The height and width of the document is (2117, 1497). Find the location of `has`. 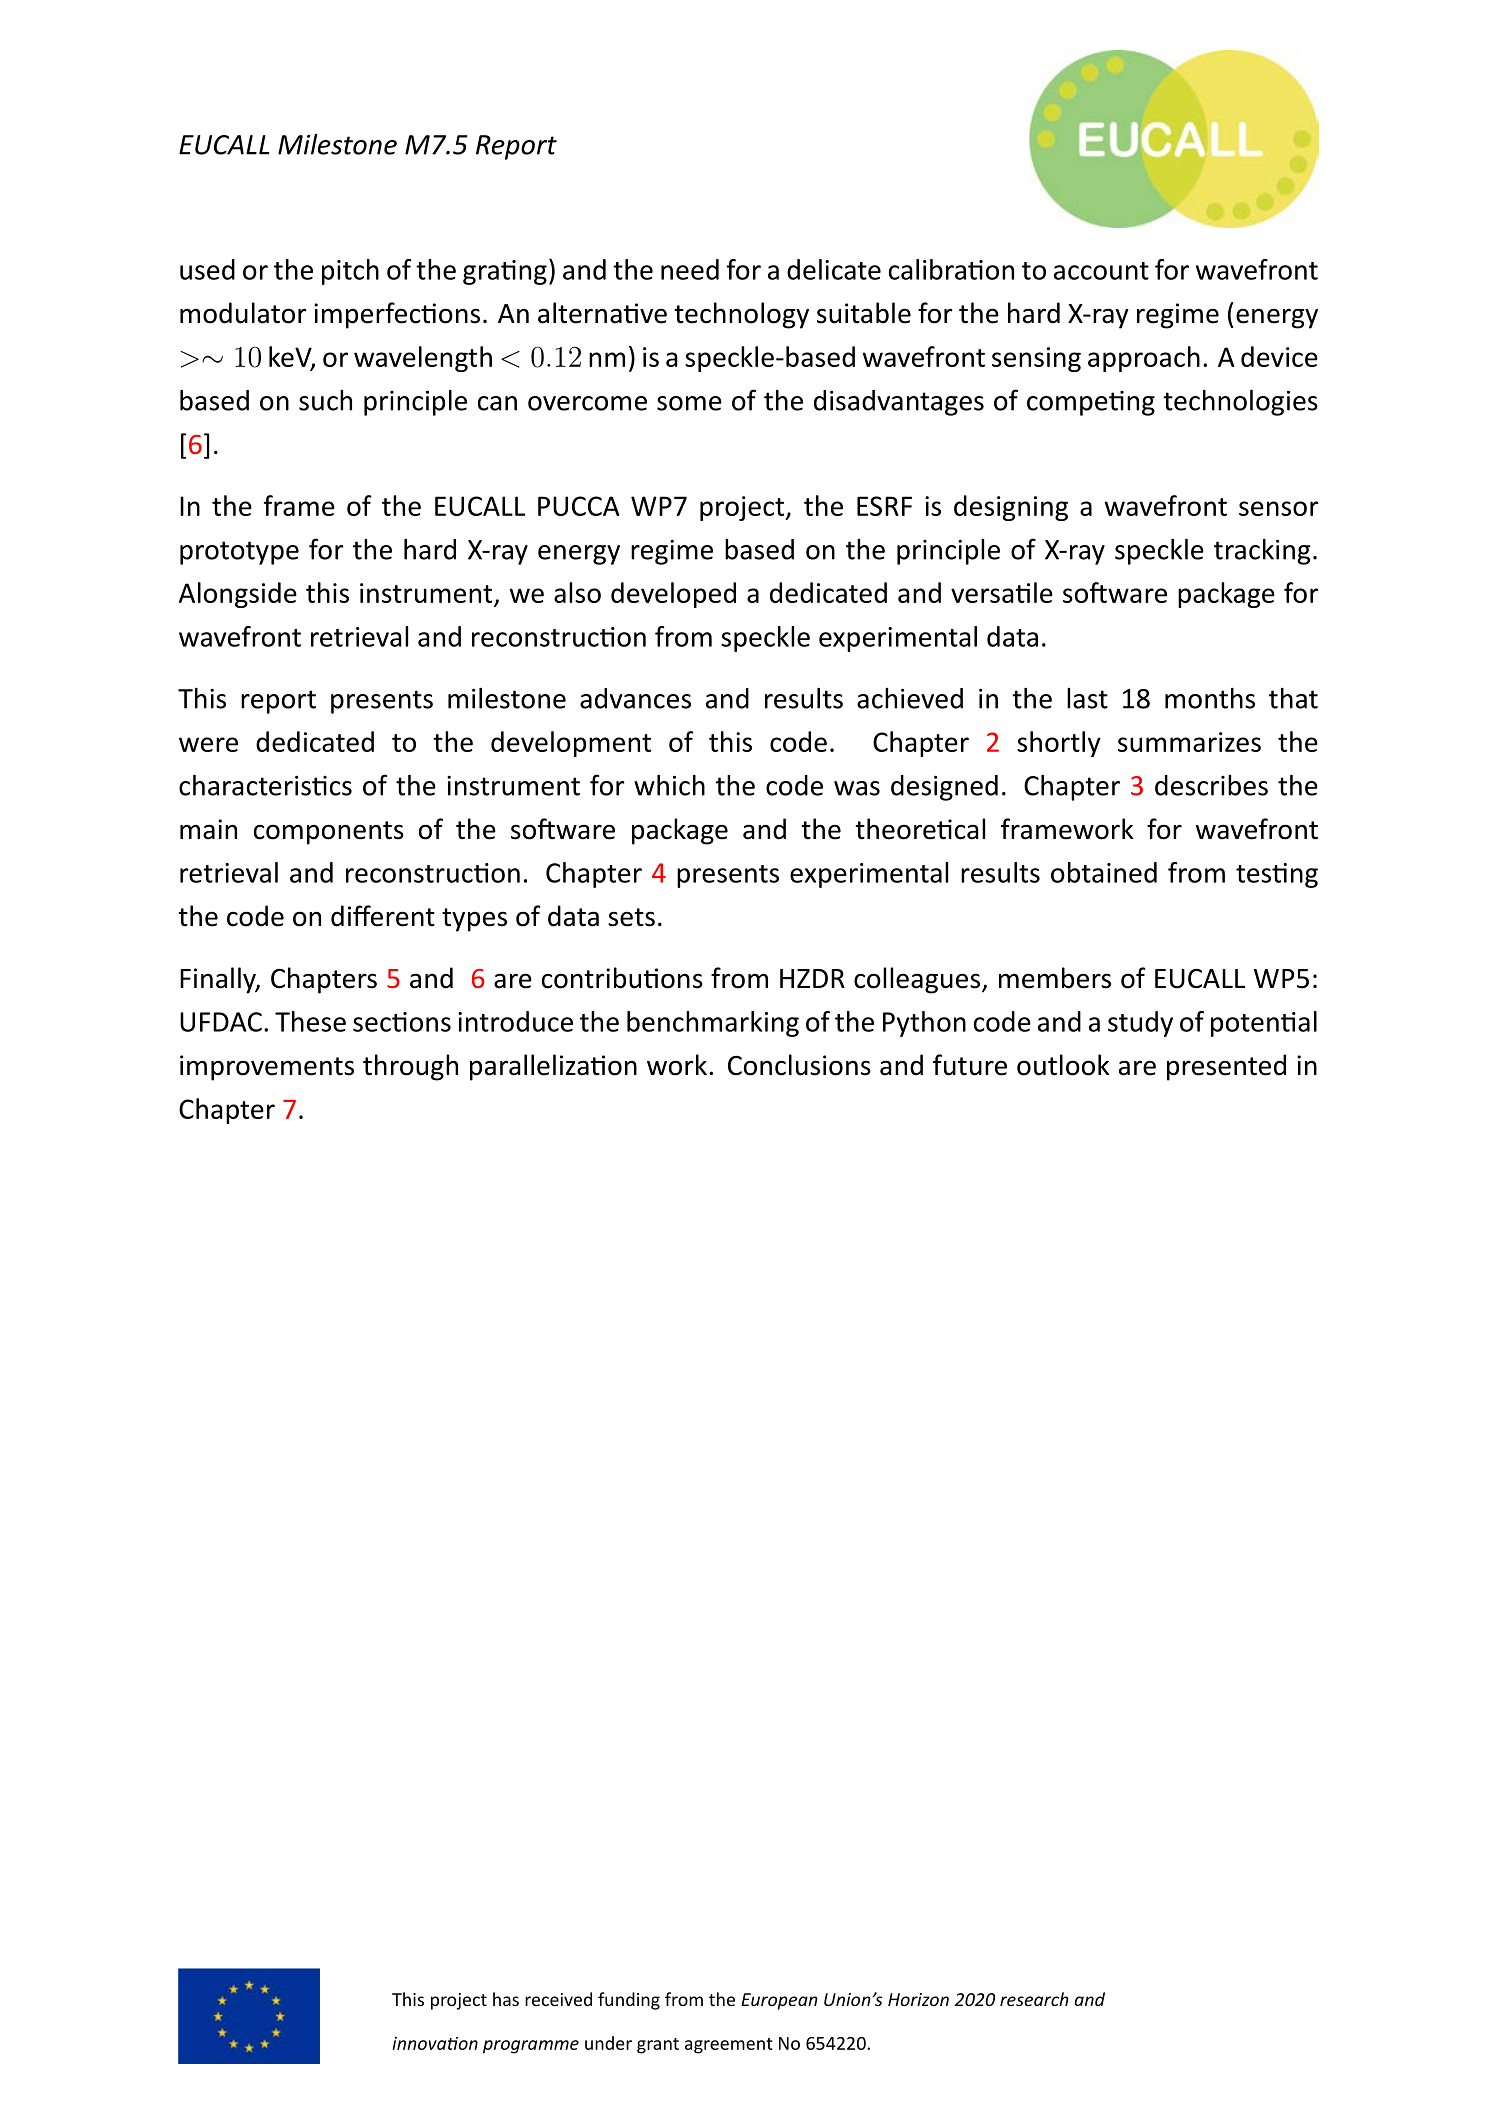

has is located at coordinates (506, 1999).
